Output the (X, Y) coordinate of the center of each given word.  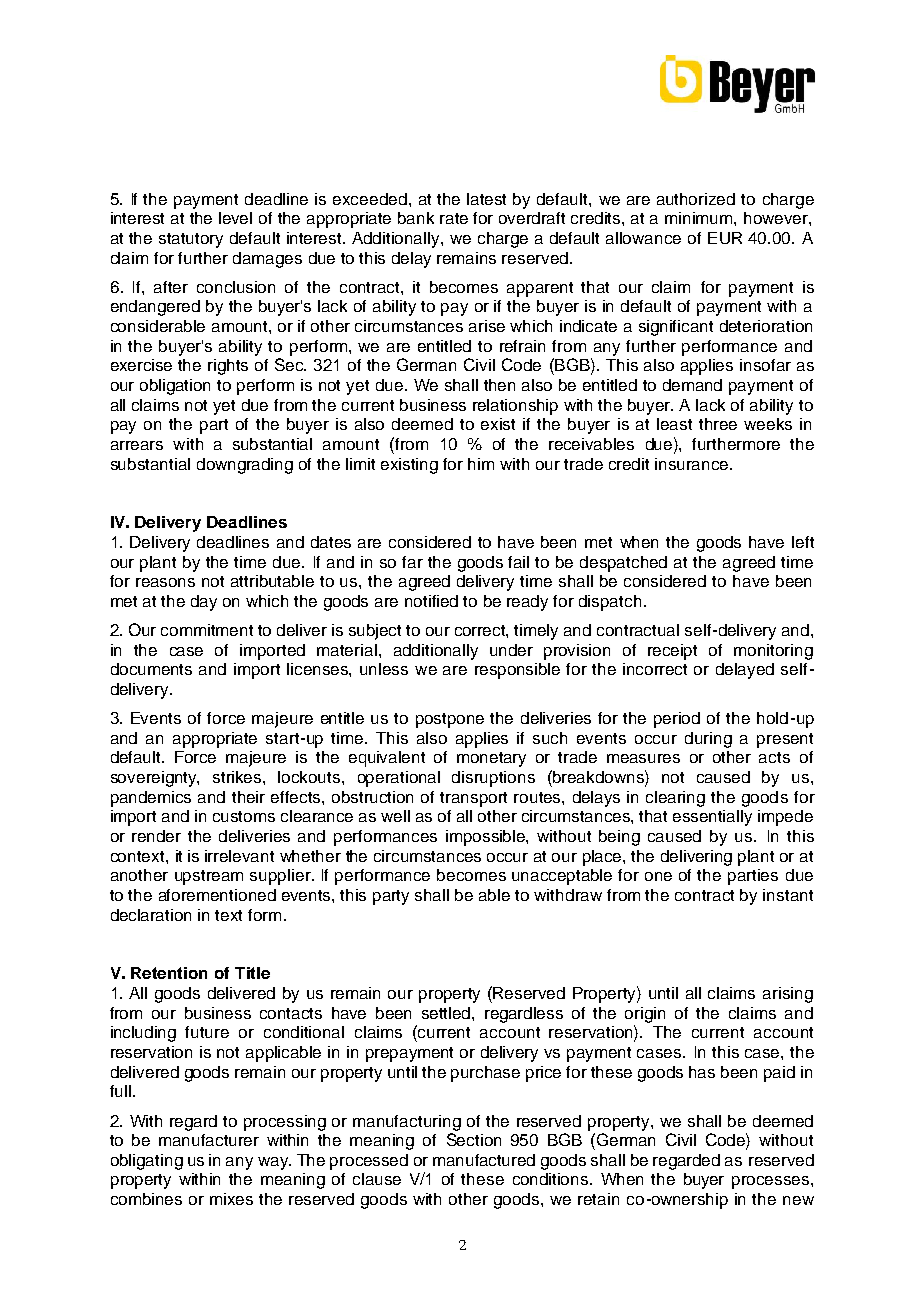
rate (454, 218)
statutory (191, 240)
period (677, 720)
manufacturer (209, 1140)
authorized (696, 199)
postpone (450, 720)
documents (151, 669)
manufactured (484, 1160)
